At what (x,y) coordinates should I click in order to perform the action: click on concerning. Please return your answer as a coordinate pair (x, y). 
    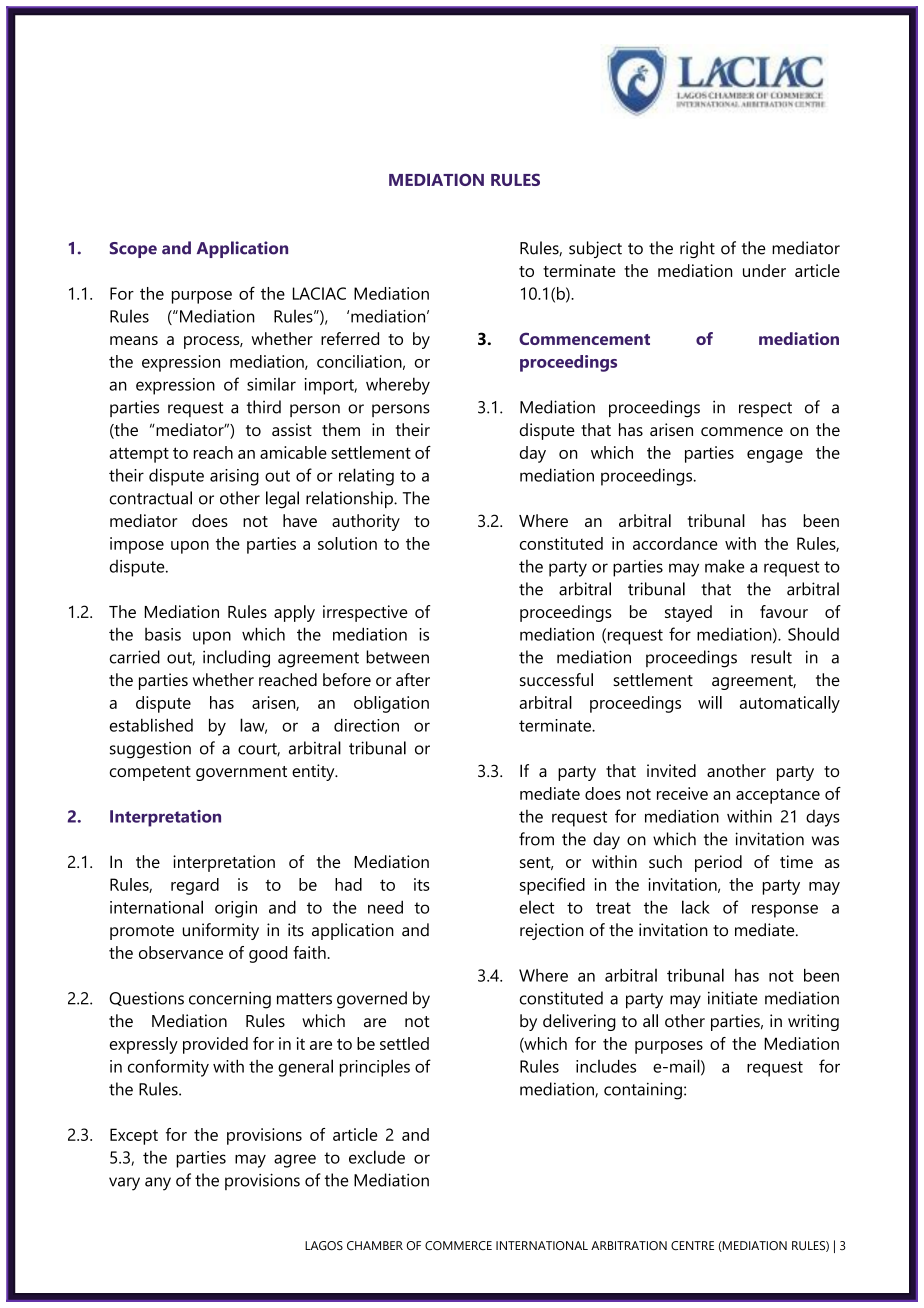
    Looking at the image, I should click on (230, 1000).
